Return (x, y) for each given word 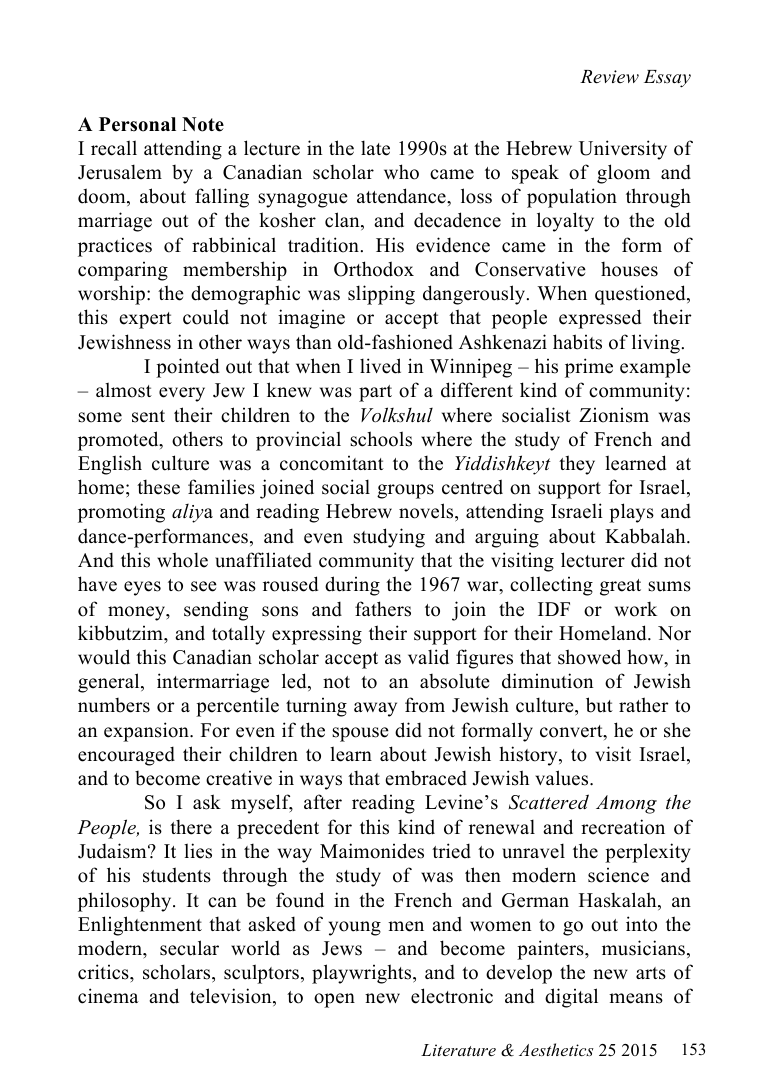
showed (589, 657)
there (191, 827)
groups (405, 491)
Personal (137, 124)
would (104, 657)
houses (629, 269)
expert (145, 320)
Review (609, 77)
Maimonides (372, 851)
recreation (623, 827)
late (375, 148)
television (232, 997)
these (158, 487)
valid (428, 657)
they (577, 465)
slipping (381, 295)
